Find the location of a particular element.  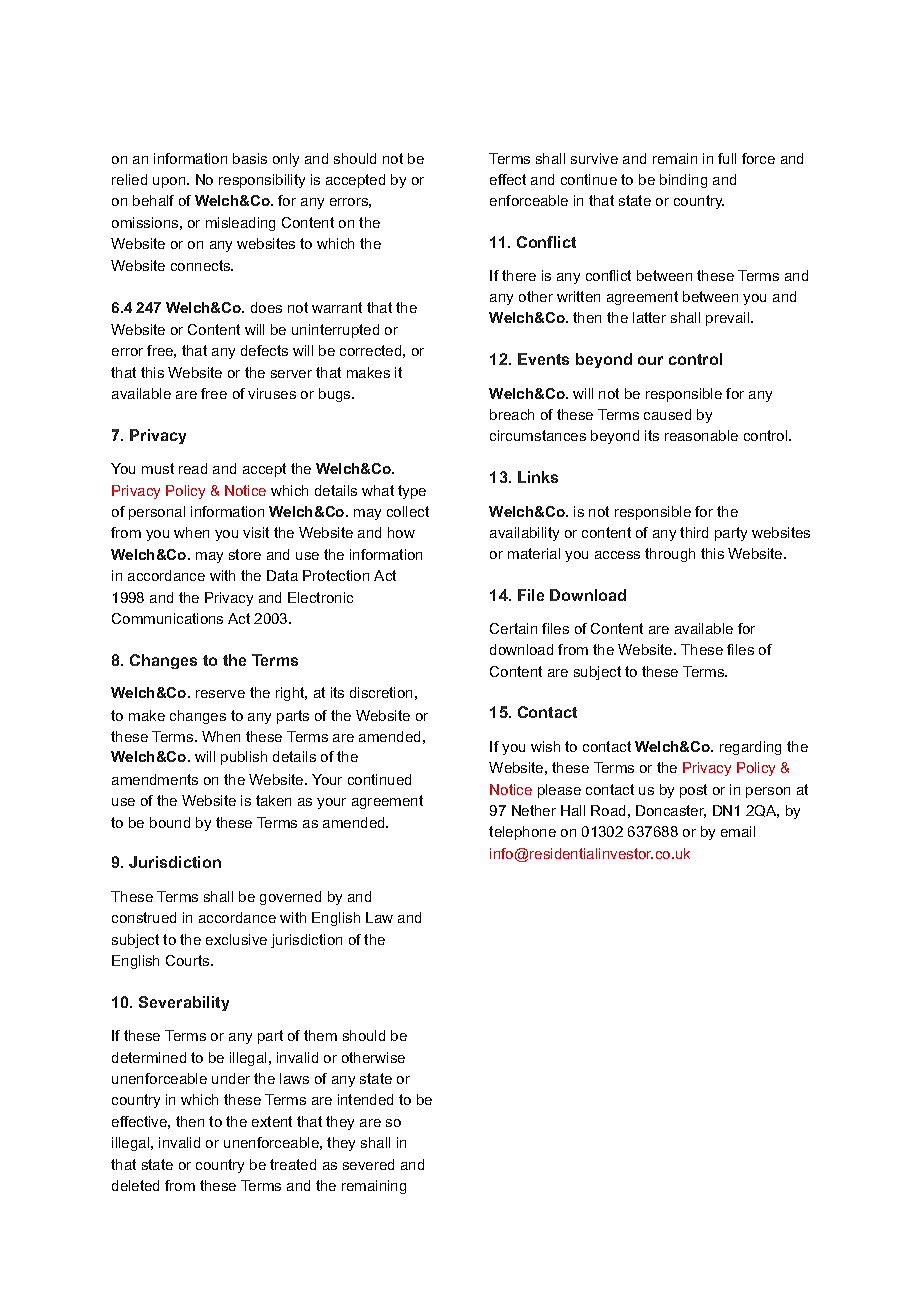

there is located at coordinates (519, 275).
